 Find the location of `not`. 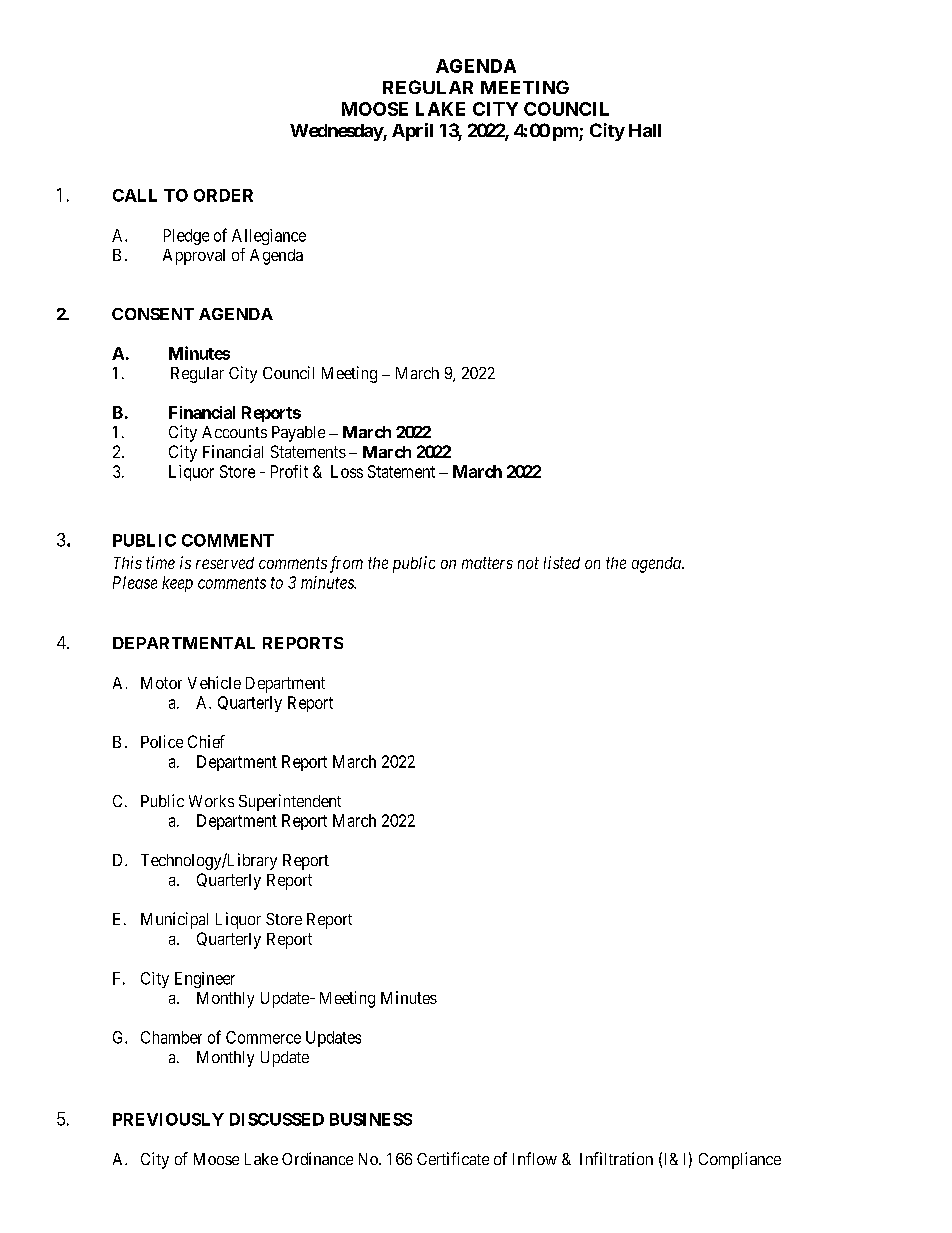

not is located at coordinates (528, 563).
